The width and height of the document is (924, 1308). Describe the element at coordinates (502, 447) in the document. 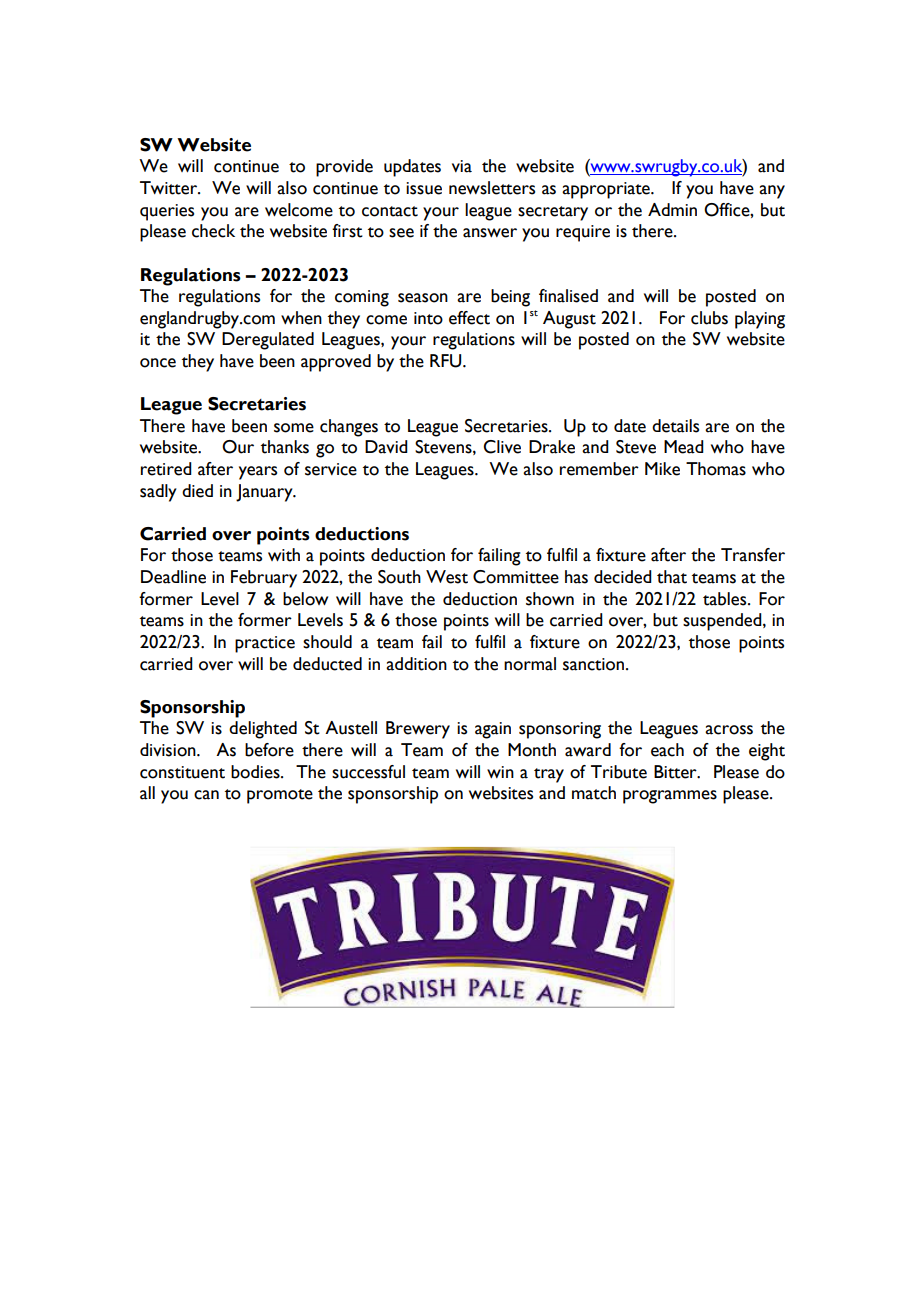

I see `Clive` at that location.
